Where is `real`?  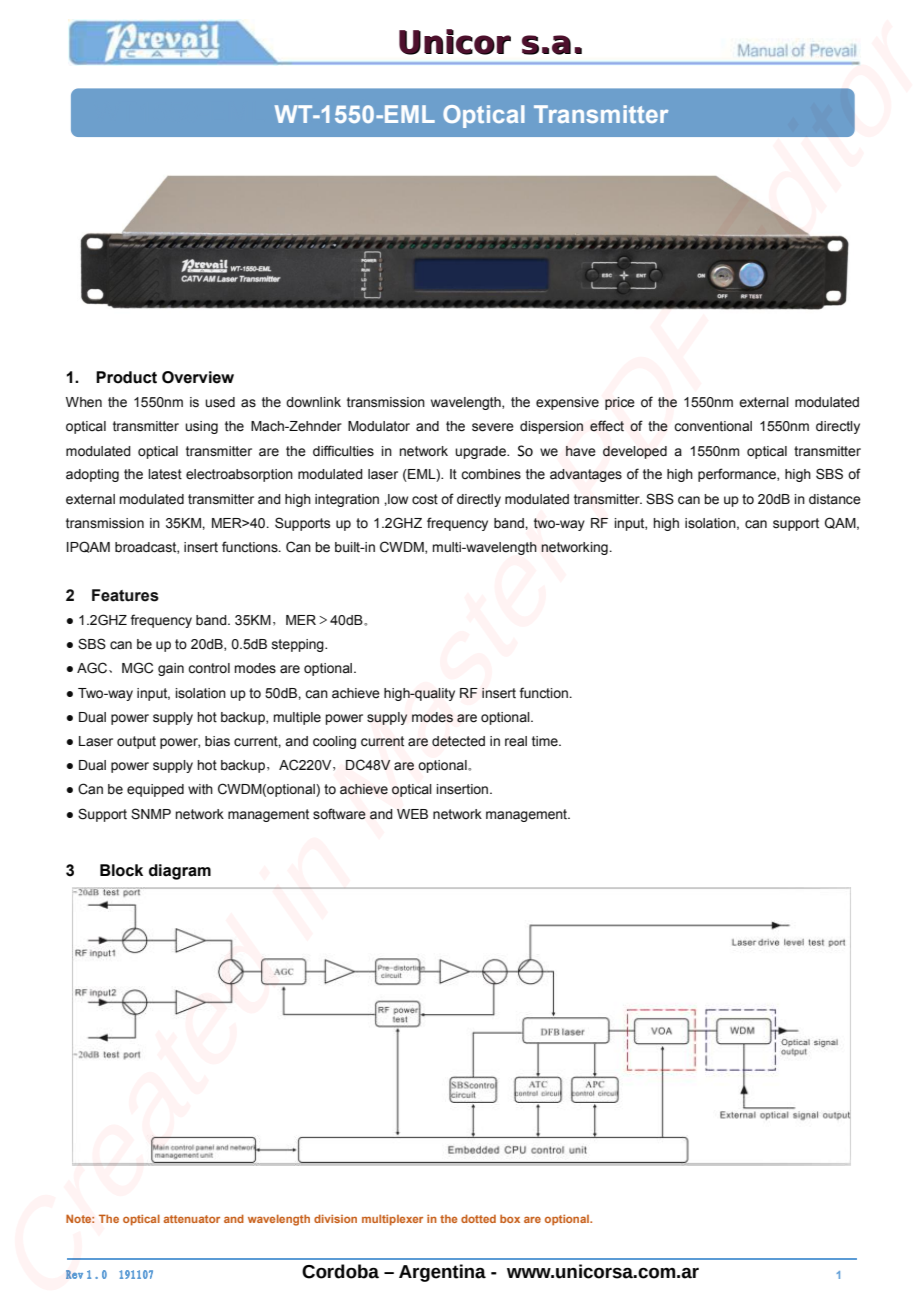 real is located at coordinates (516, 741).
